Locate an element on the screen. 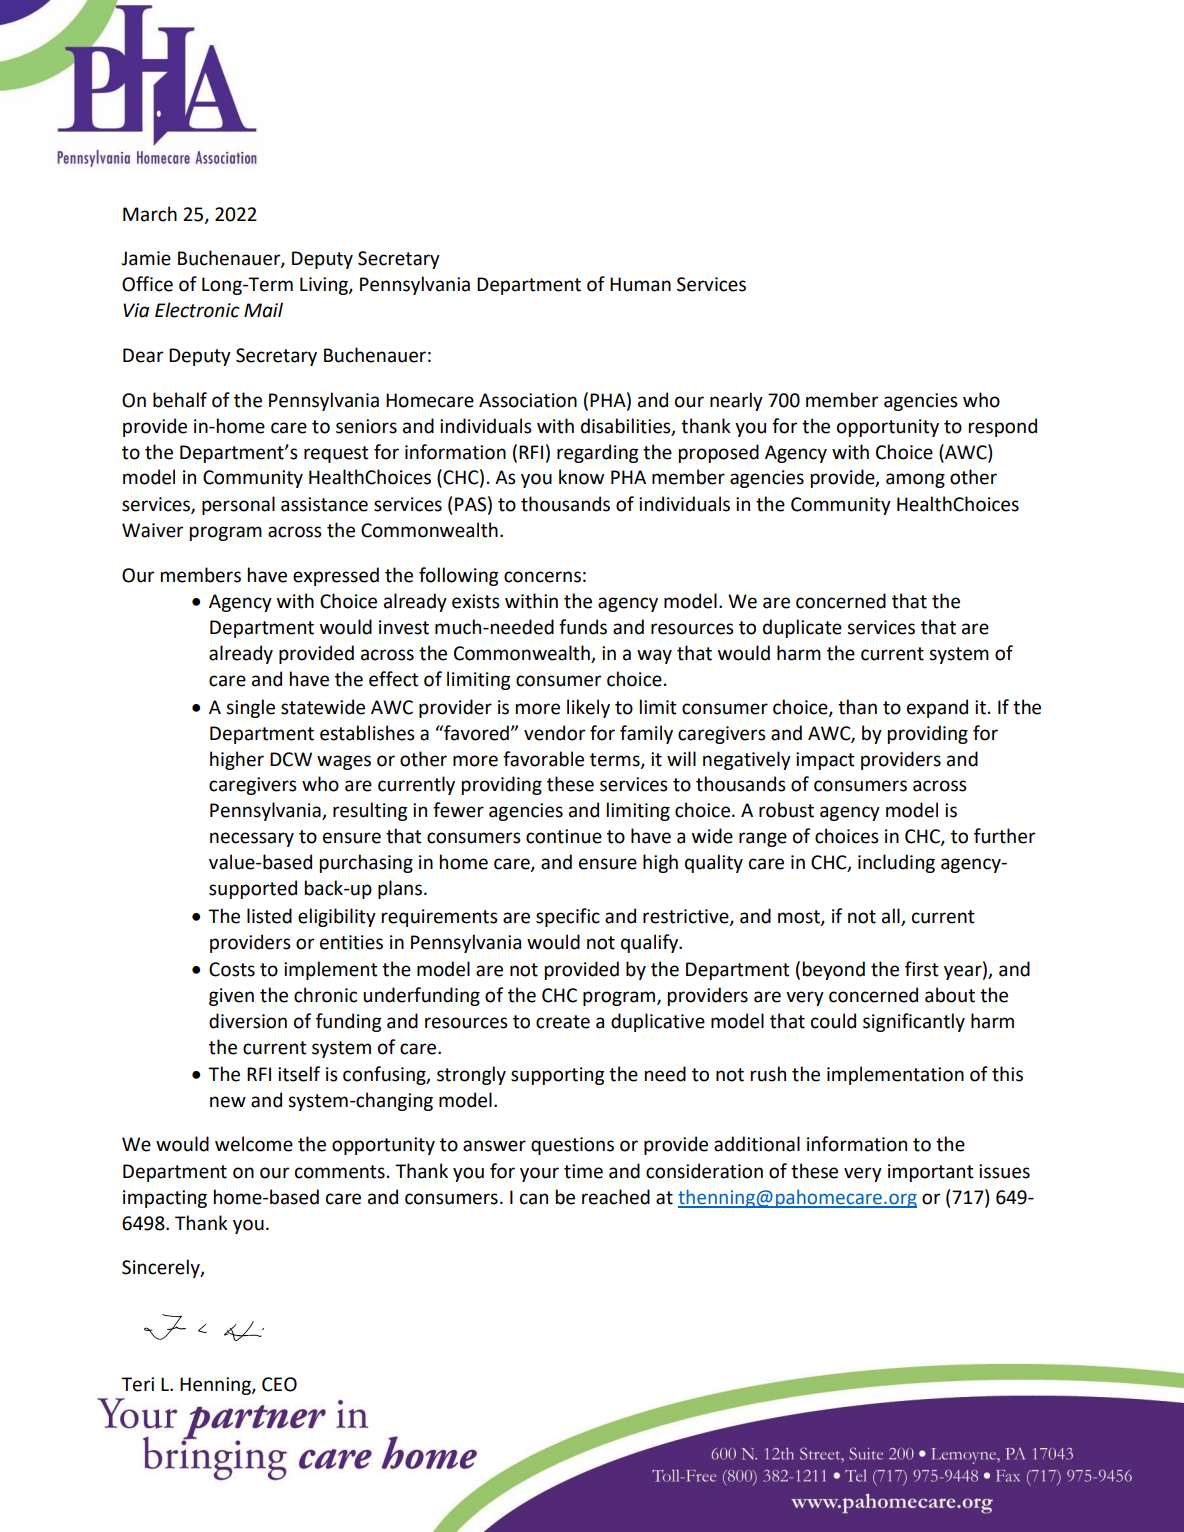 The width and height of the screenshot is (1184, 1532). Costs is located at coordinates (232, 969).
